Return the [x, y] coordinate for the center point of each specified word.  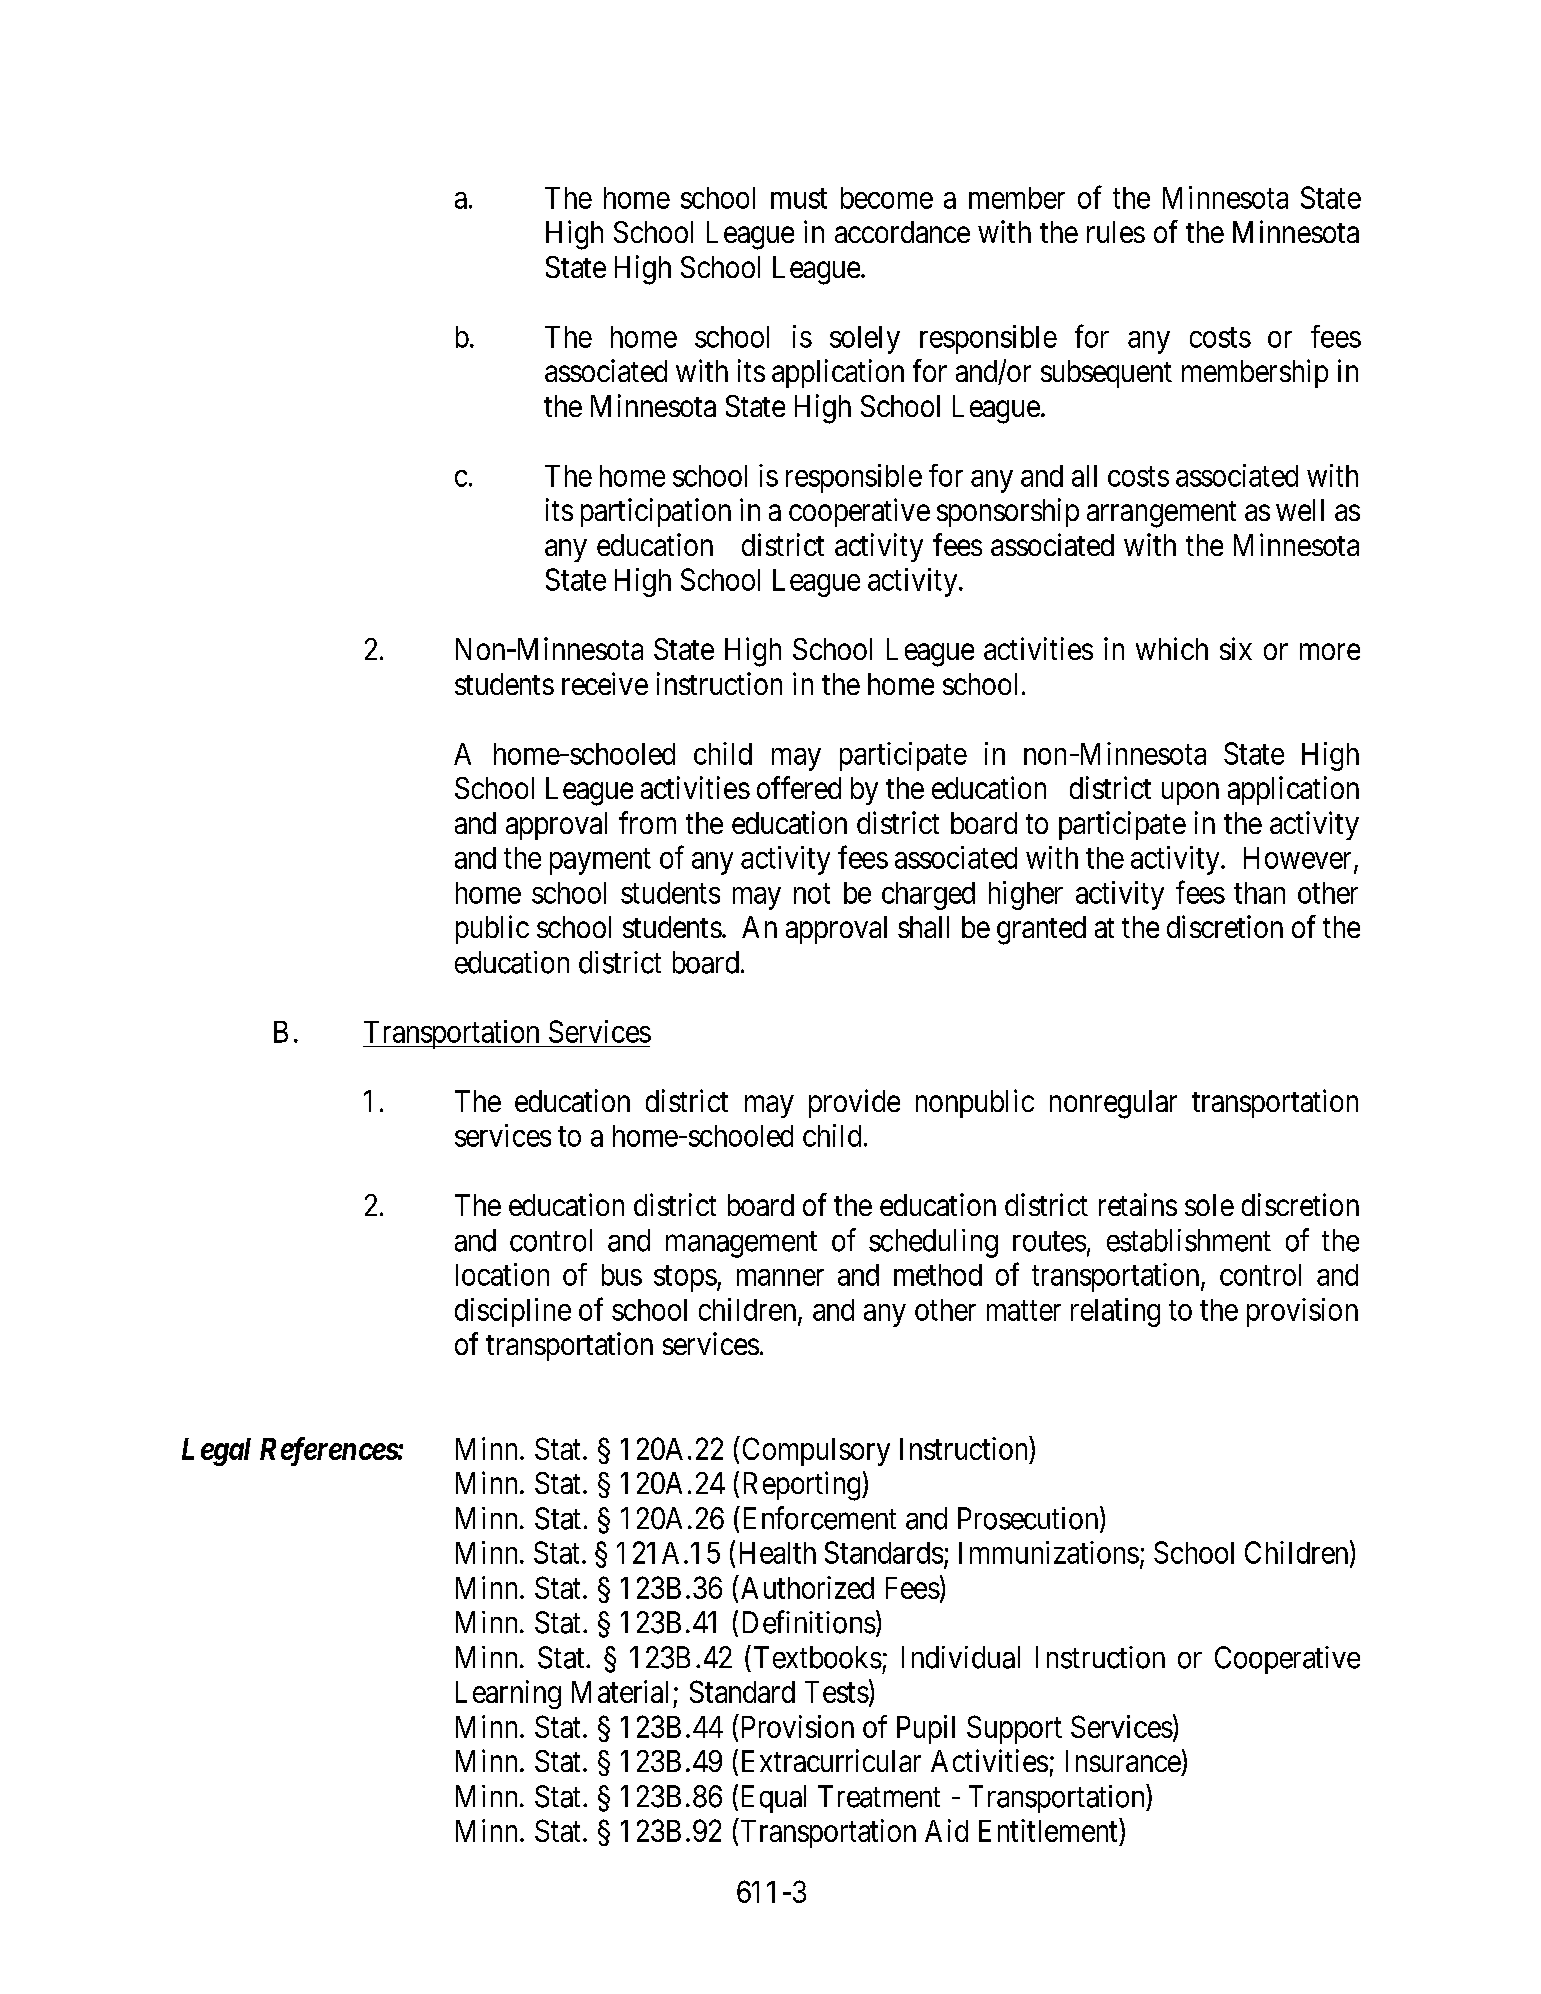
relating [1115, 1312]
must [799, 199]
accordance [902, 232]
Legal [216, 1452]
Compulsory [816, 1451]
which [1172, 648]
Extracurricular [831, 1760]
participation [656, 512]
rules [1116, 232]
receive [605, 683]
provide [854, 1103]
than [1259, 893]
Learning [508, 1694]
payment [600, 862]
